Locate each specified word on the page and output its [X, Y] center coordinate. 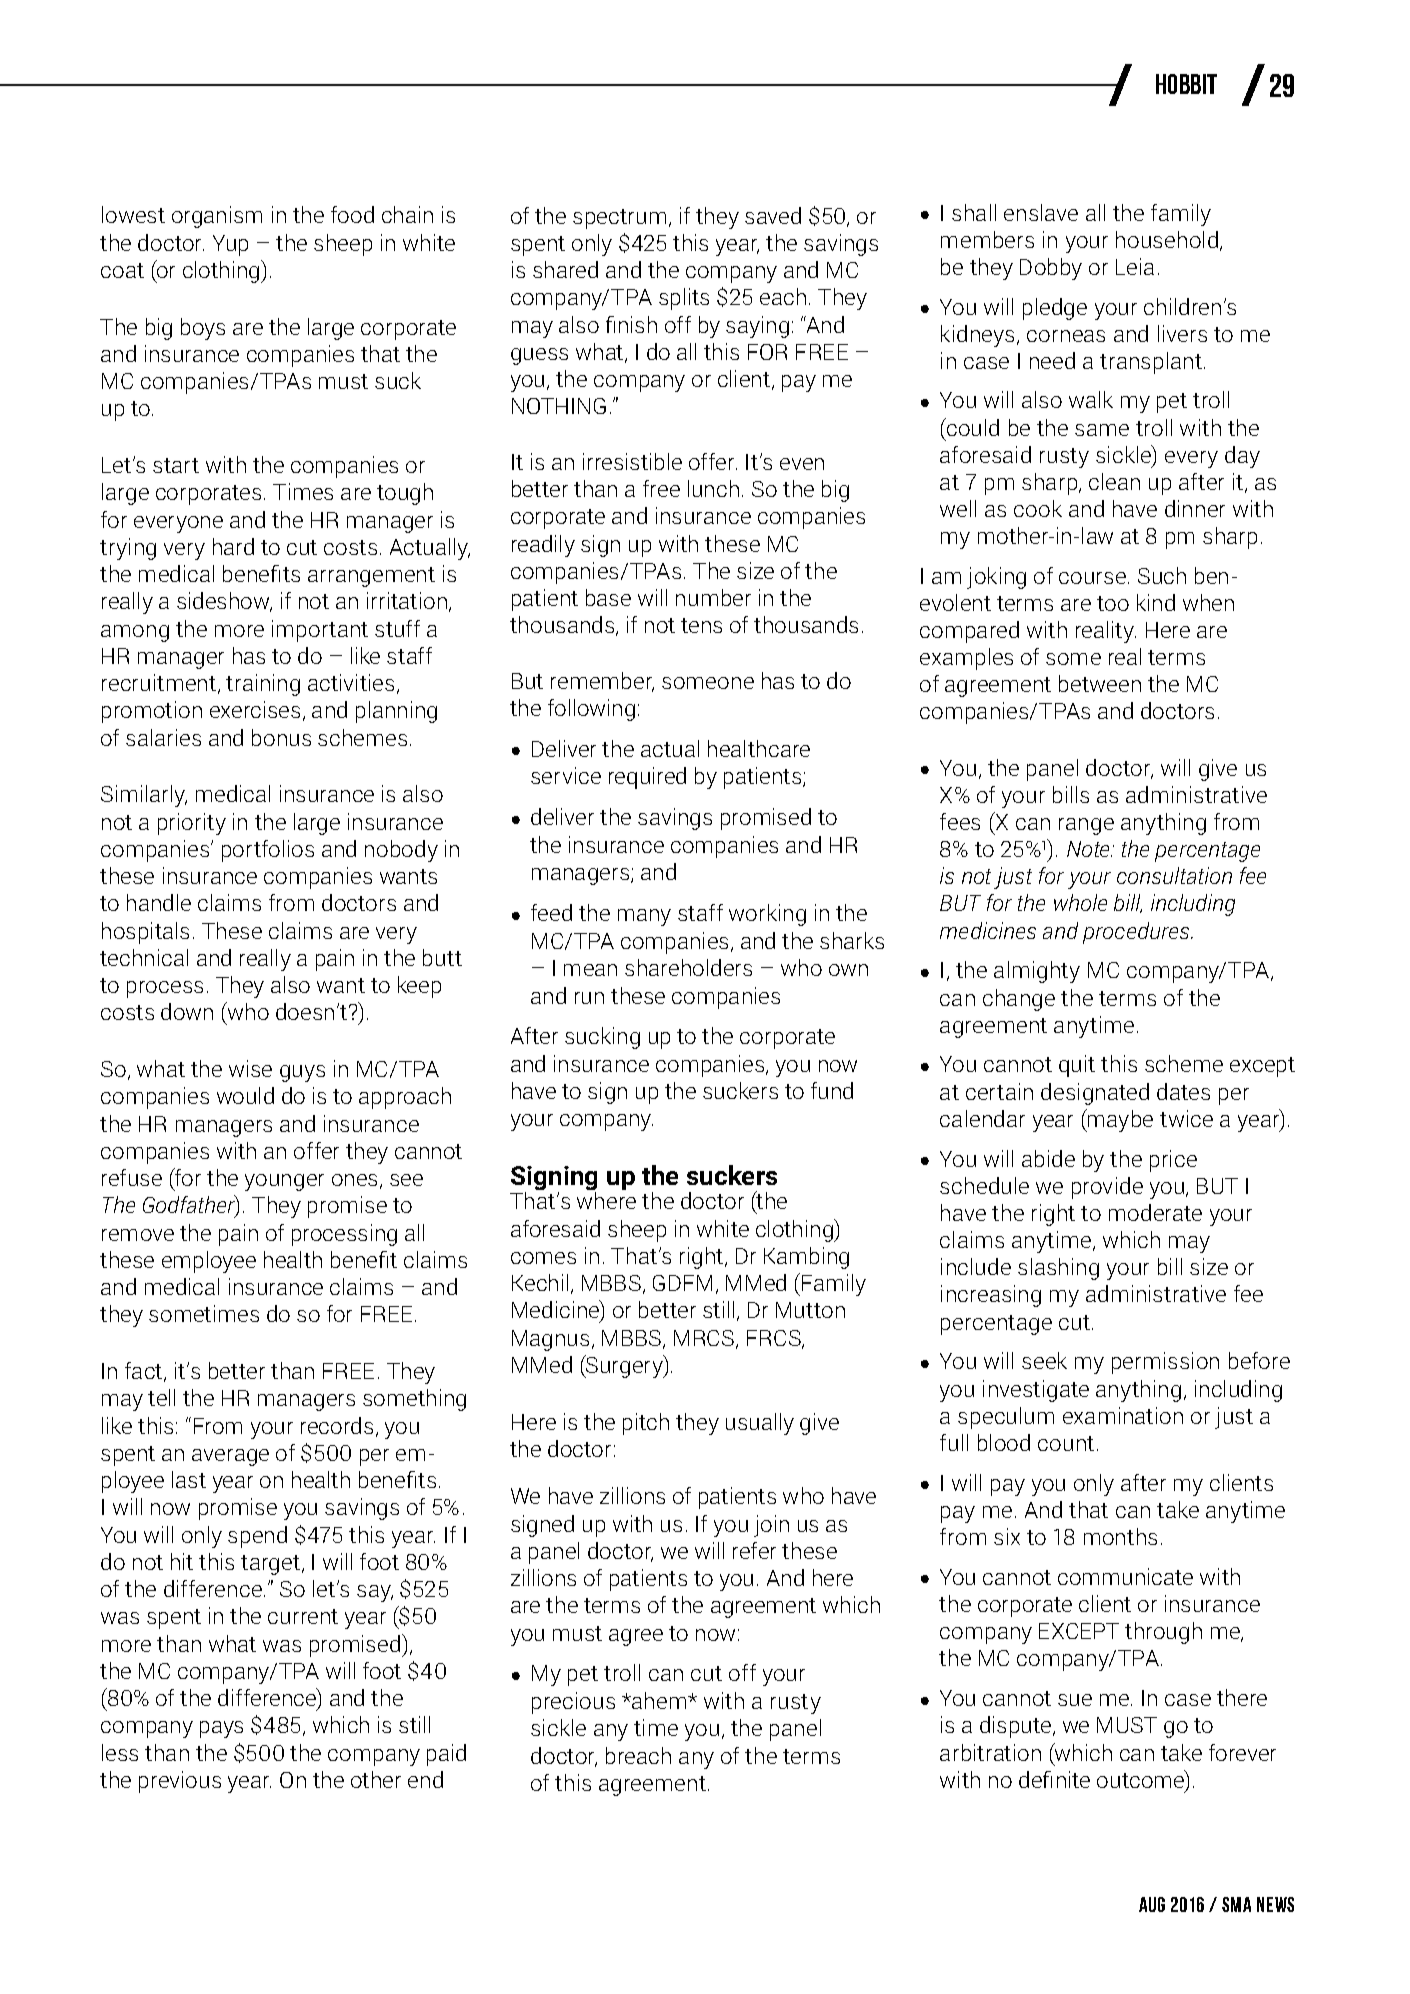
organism [217, 217]
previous [180, 1782]
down [187, 1011]
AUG [1152, 1904]
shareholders [688, 967]
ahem [659, 1700]
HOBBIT [1186, 84]
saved [773, 215]
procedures [1137, 933]
